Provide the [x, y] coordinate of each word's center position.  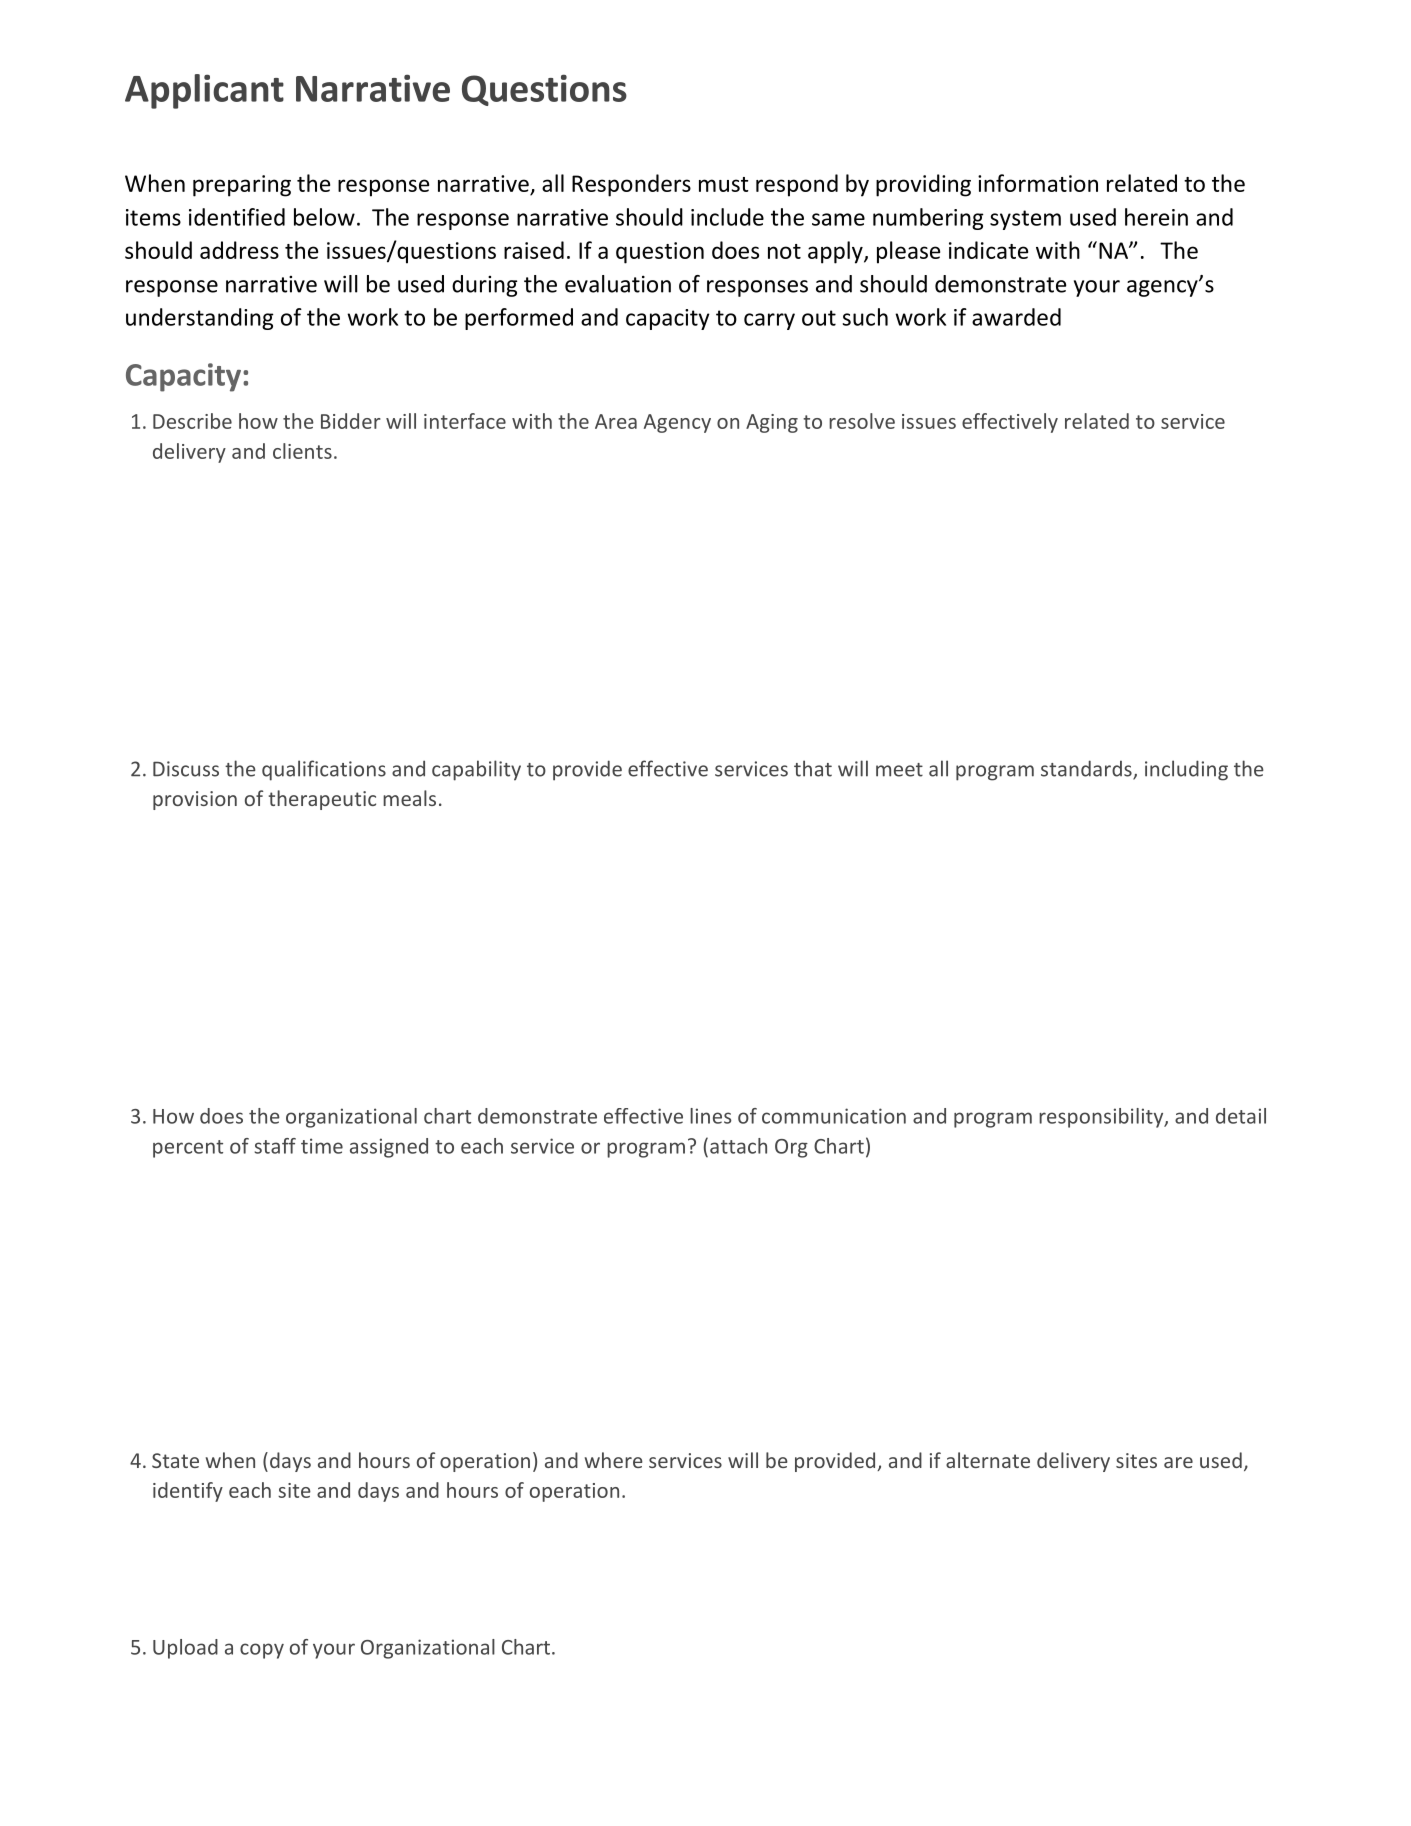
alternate [988, 1460]
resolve [862, 421]
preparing [242, 186]
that [813, 768]
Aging [772, 423]
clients [302, 451]
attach [738, 1146]
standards [1087, 769]
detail [1241, 1116]
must [724, 184]
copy [262, 1651]
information [1038, 183]
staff [275, 1146]
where [614, 1460]
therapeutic [322, 800]
